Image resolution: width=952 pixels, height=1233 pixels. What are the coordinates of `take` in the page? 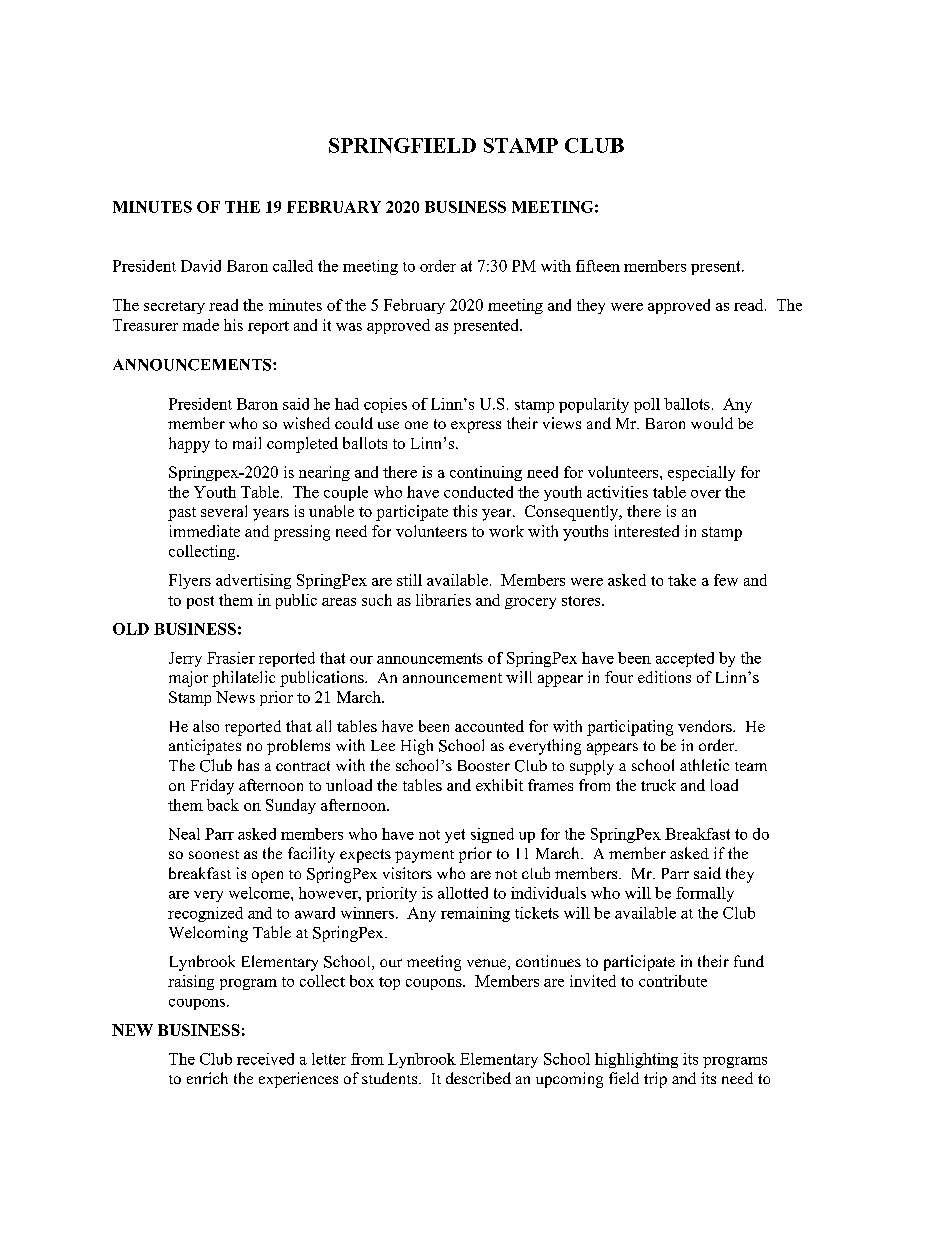 It's located at (682, 580).
